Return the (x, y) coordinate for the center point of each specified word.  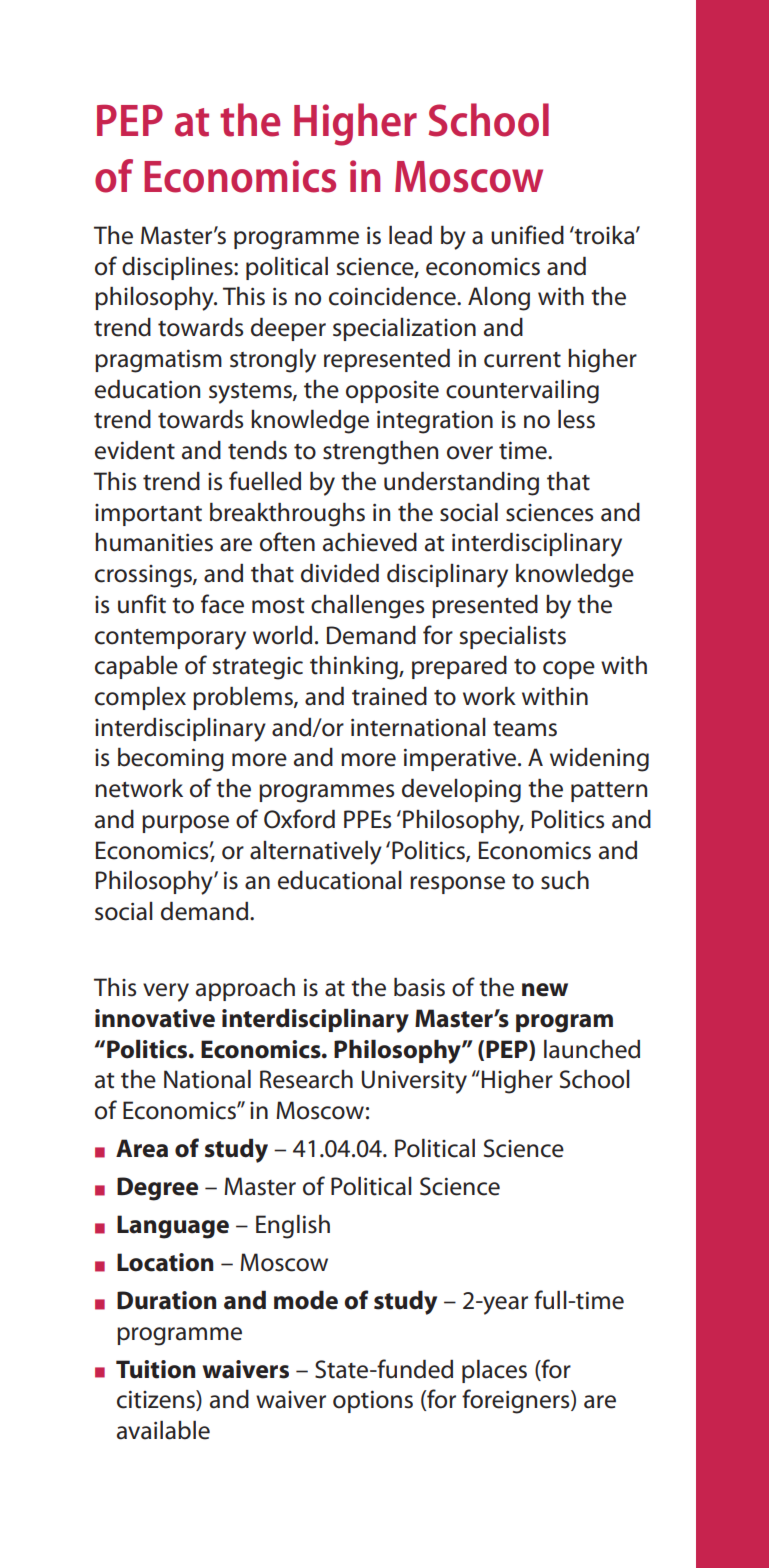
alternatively (316, 852)
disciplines (178, 268)
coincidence (393, 296)
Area (142, 1148)
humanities (154, 542)
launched (592, 1049)
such (565, 880)
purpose (185, 824)
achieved (370, 542)
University (414, 1082)
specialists (513, 637)
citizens (157, 1400)
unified (527, 235)
